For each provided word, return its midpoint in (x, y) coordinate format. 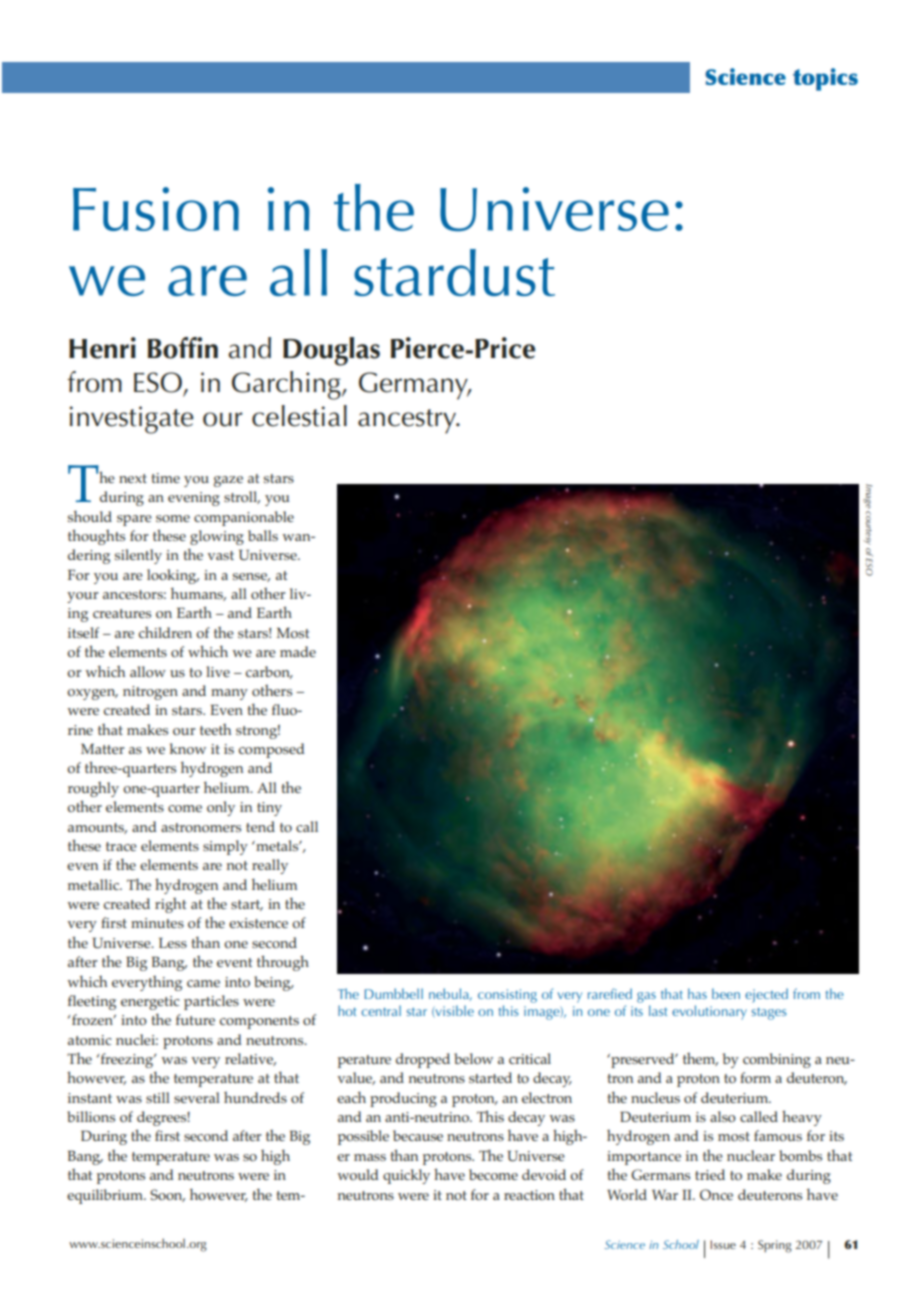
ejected (766, 995)
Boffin (183, 348)
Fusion (156, 209)
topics (825, 79)
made (298, 651)
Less (173, 943)
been (726, 993)
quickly (406, 1176)
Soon (167, 1195)
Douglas (331, 351)
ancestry (408, 421)
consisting (507, 997)
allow (148, 671)
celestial (299, 416)
